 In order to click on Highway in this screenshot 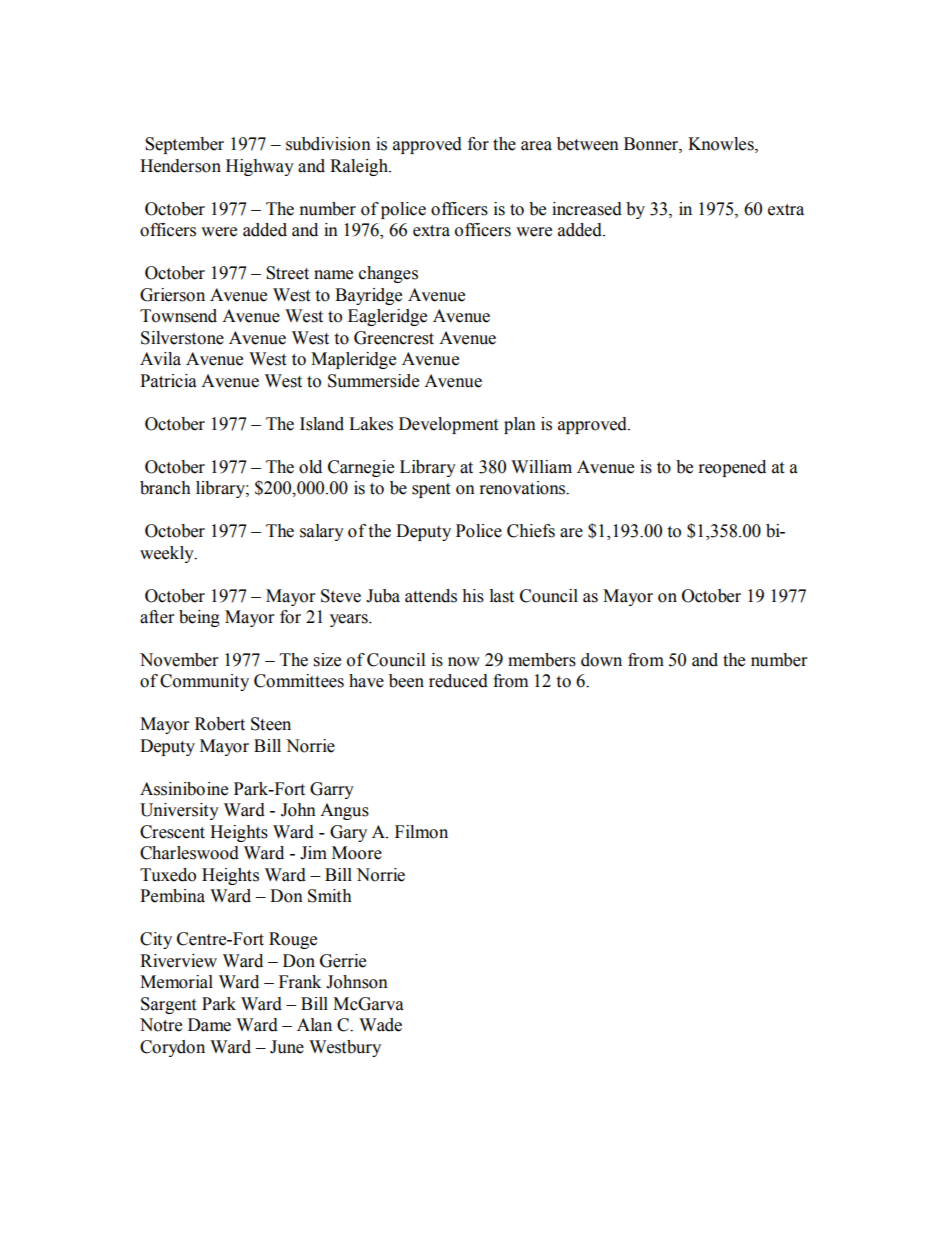, I will do `click(260, 167)`.
